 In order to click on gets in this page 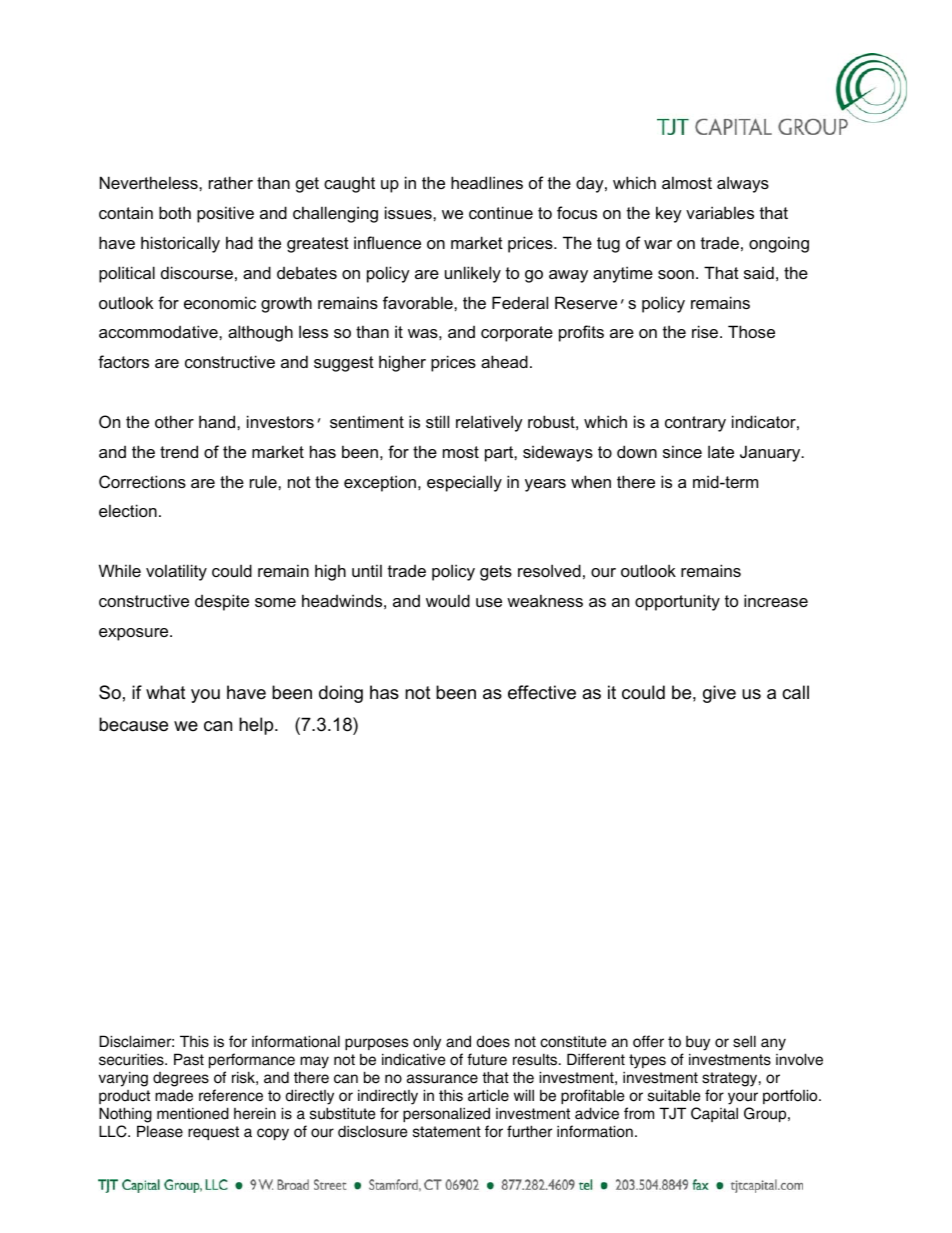, I will do `click(496, 573)`.
